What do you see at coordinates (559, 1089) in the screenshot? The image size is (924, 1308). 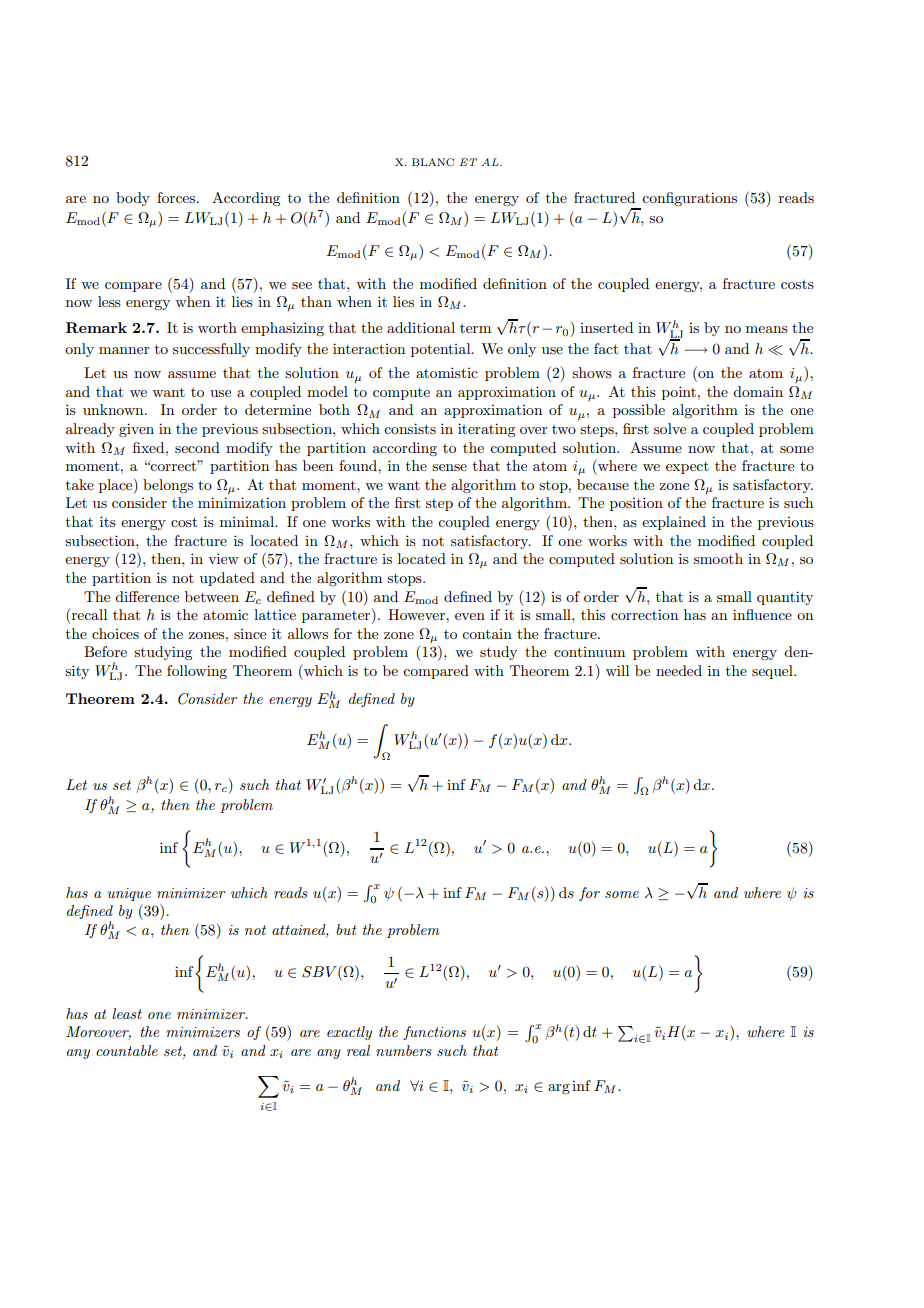 I see `arg` at bounding box center [559, 1089].
